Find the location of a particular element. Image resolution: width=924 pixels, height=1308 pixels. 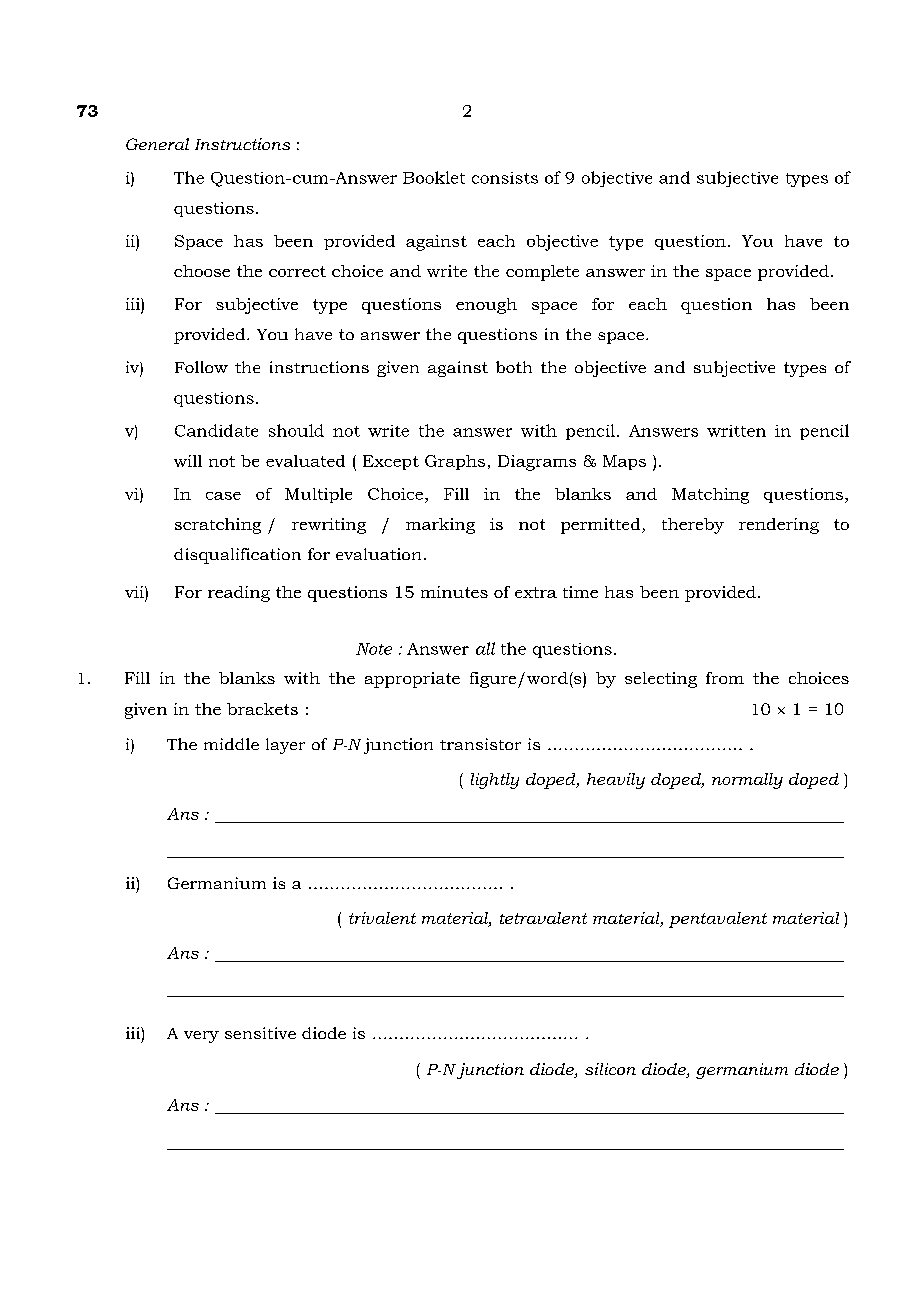

normally is located at coordinates (747, 781).
